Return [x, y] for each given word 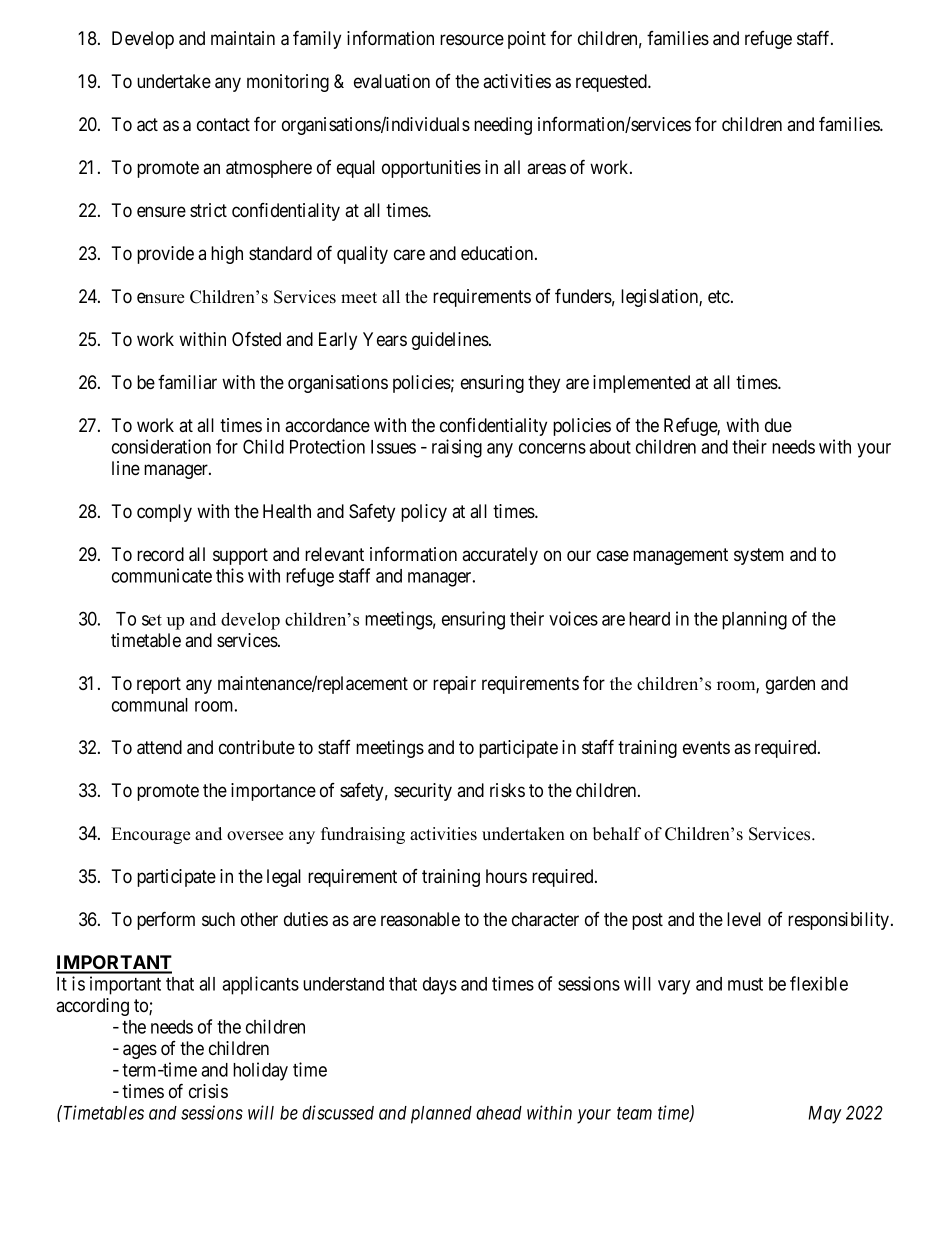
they [544, 384]
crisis [208, 1091]
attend [159, 747]
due [778, 425]
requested [612, 83]
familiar [187, 382]
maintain [243, 38]
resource [472, 39]
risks [507, 790]
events [706, 747]
